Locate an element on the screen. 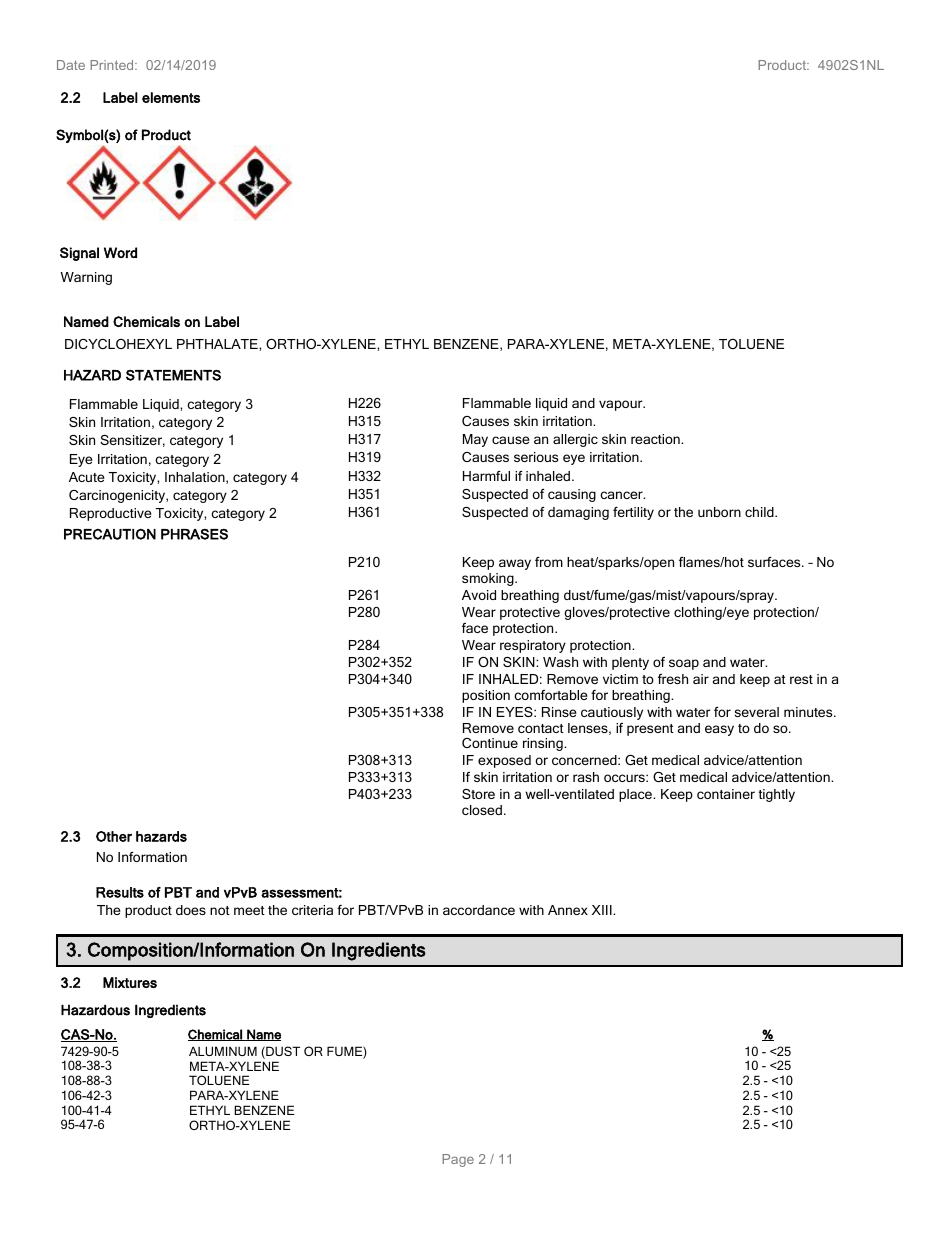  XIII is located at coordinates (603, 910).
